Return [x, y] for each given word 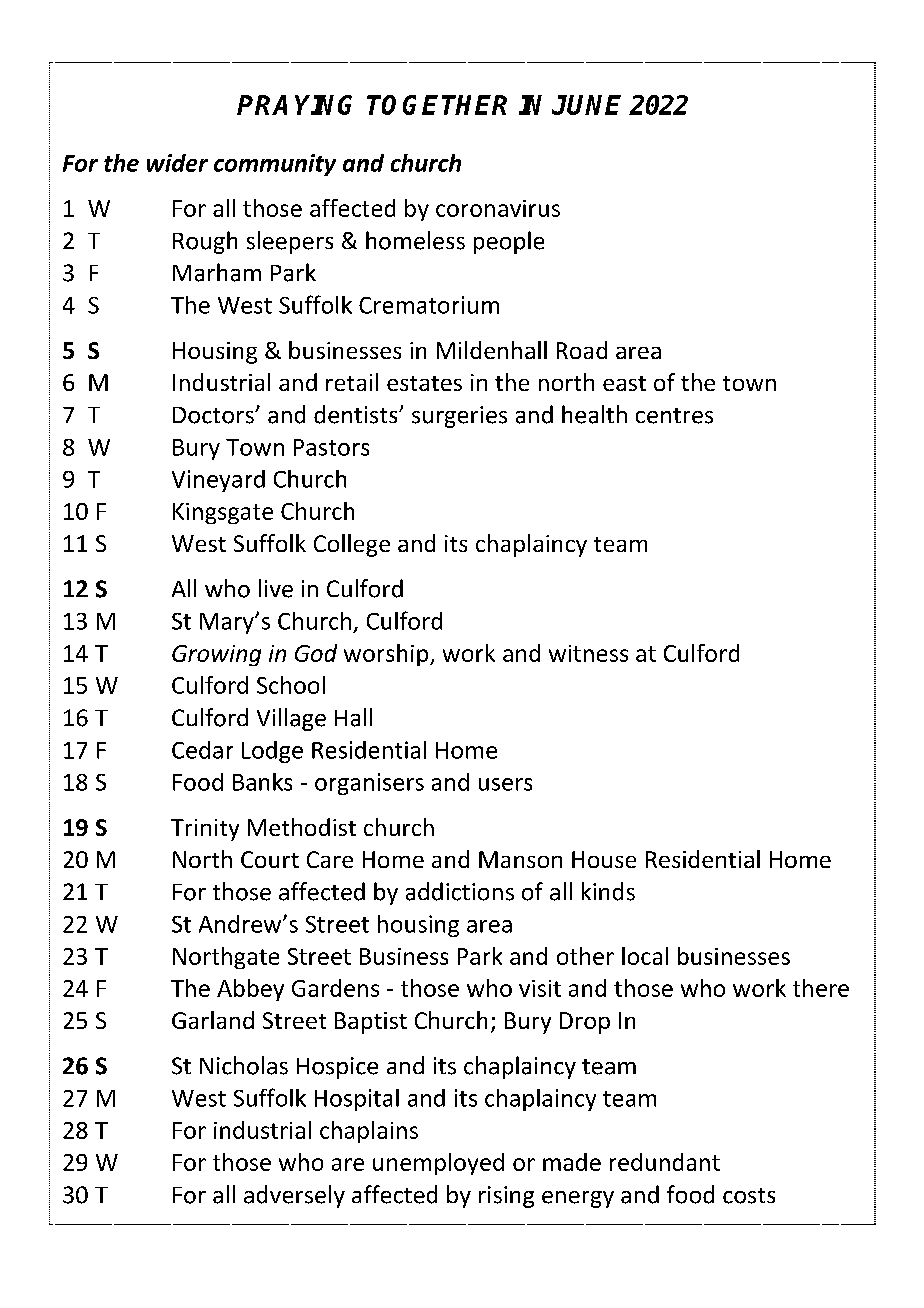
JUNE [586, 105]
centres [674, 416]
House [604, 859]
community [275, 165]
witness [588, 653]
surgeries [459, 417]
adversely [294, 1196]
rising [506, 1197]
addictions [460, 891]
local [645, 956]
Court [270, 859]
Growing [216, 655]
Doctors [214, 415]
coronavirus [498, 208]
